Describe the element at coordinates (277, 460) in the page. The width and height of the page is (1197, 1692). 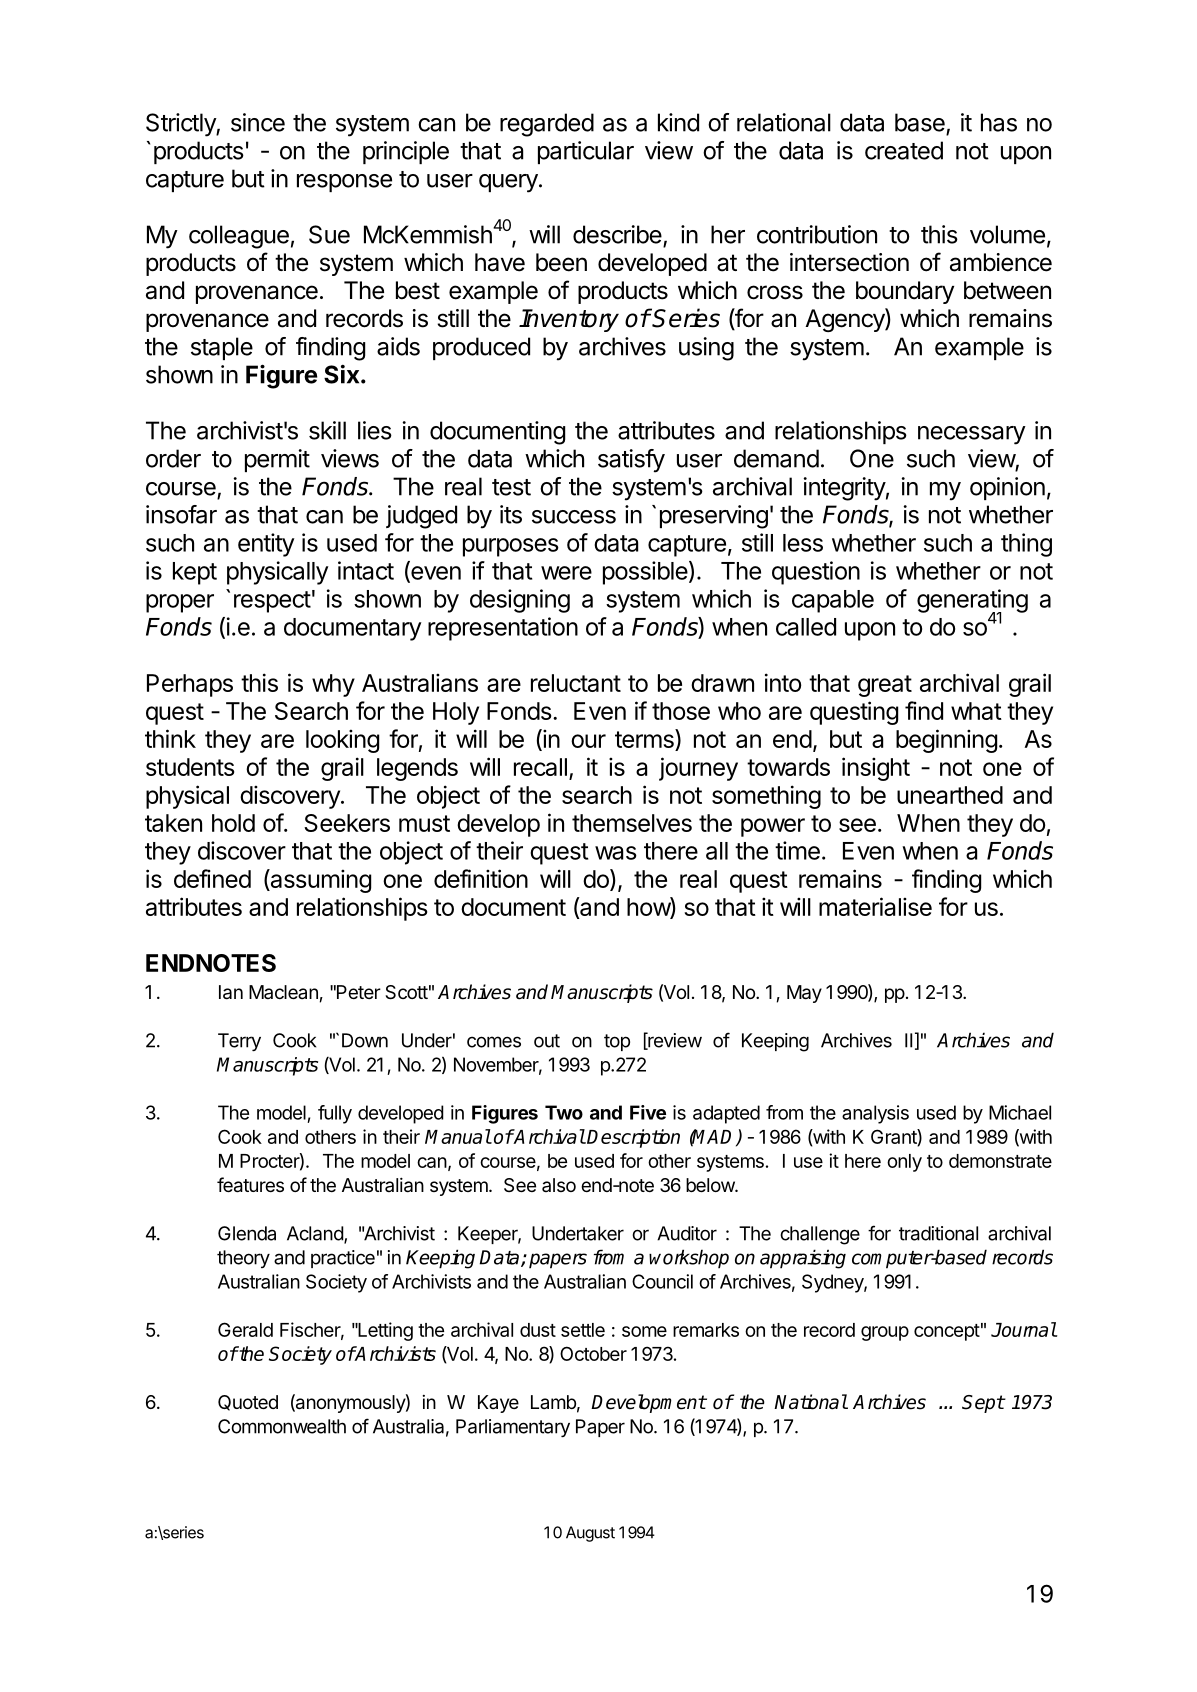
I see `permit` at that location.
